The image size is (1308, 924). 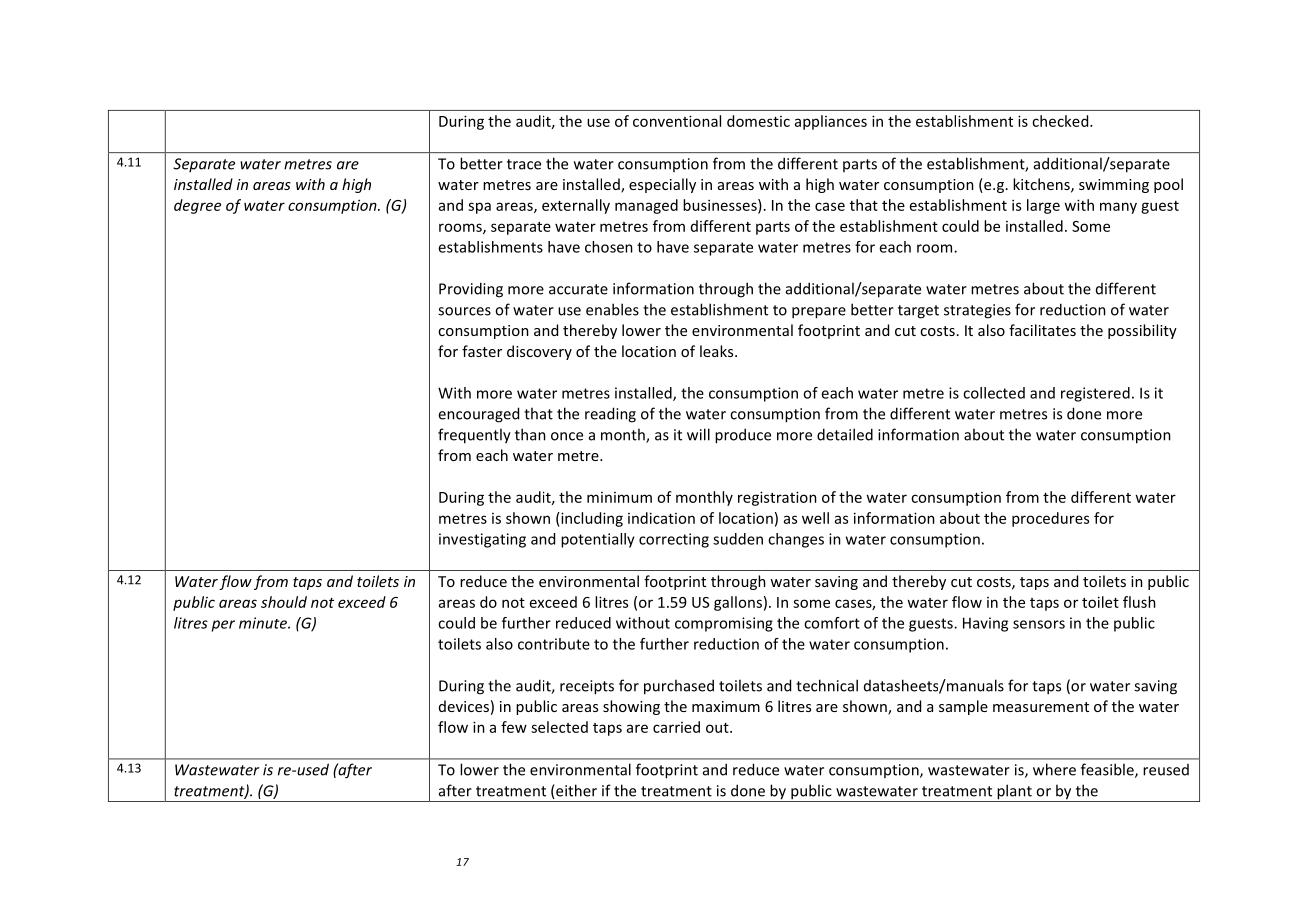 What do you see at coordinates (284, 602) in the page?
I see `should` at bounding box center [284, 602].
